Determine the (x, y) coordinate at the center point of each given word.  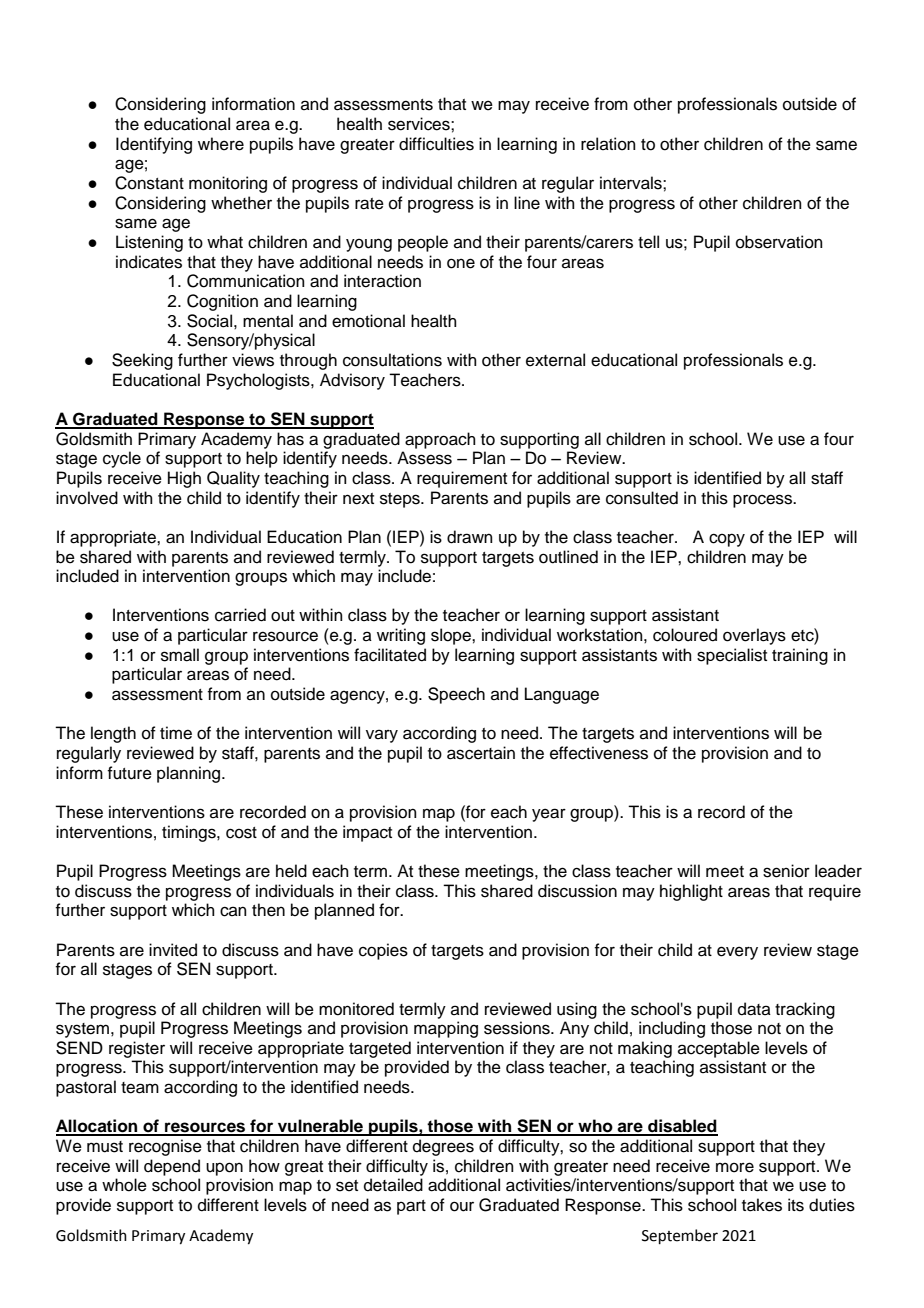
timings (190, 833)
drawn (470, 537)
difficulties (436, 144)
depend (172, 1167)
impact (367, 833)
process (764, 501)
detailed (393, 1185)
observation (779, 242)
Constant (149, 183)
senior (786, 871)
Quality (233, 479)
